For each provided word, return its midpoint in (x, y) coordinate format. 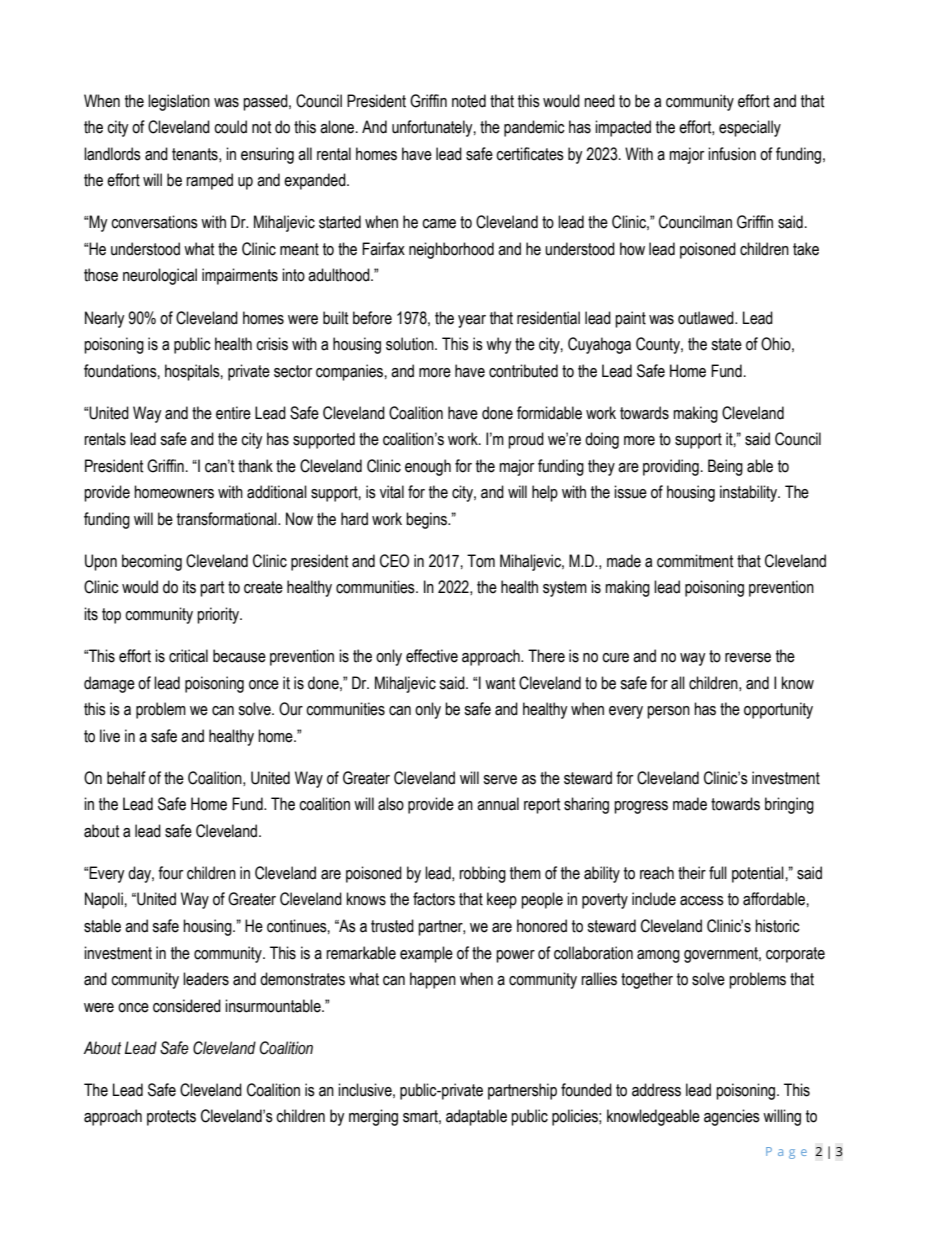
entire (233, 413)
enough (428, 467)
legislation (179, 102)
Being (725, 467)
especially (750, 128)
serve (500, 780)
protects (171, 1118)
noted (469, 101)
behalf (126, 778)
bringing (789, 805)
